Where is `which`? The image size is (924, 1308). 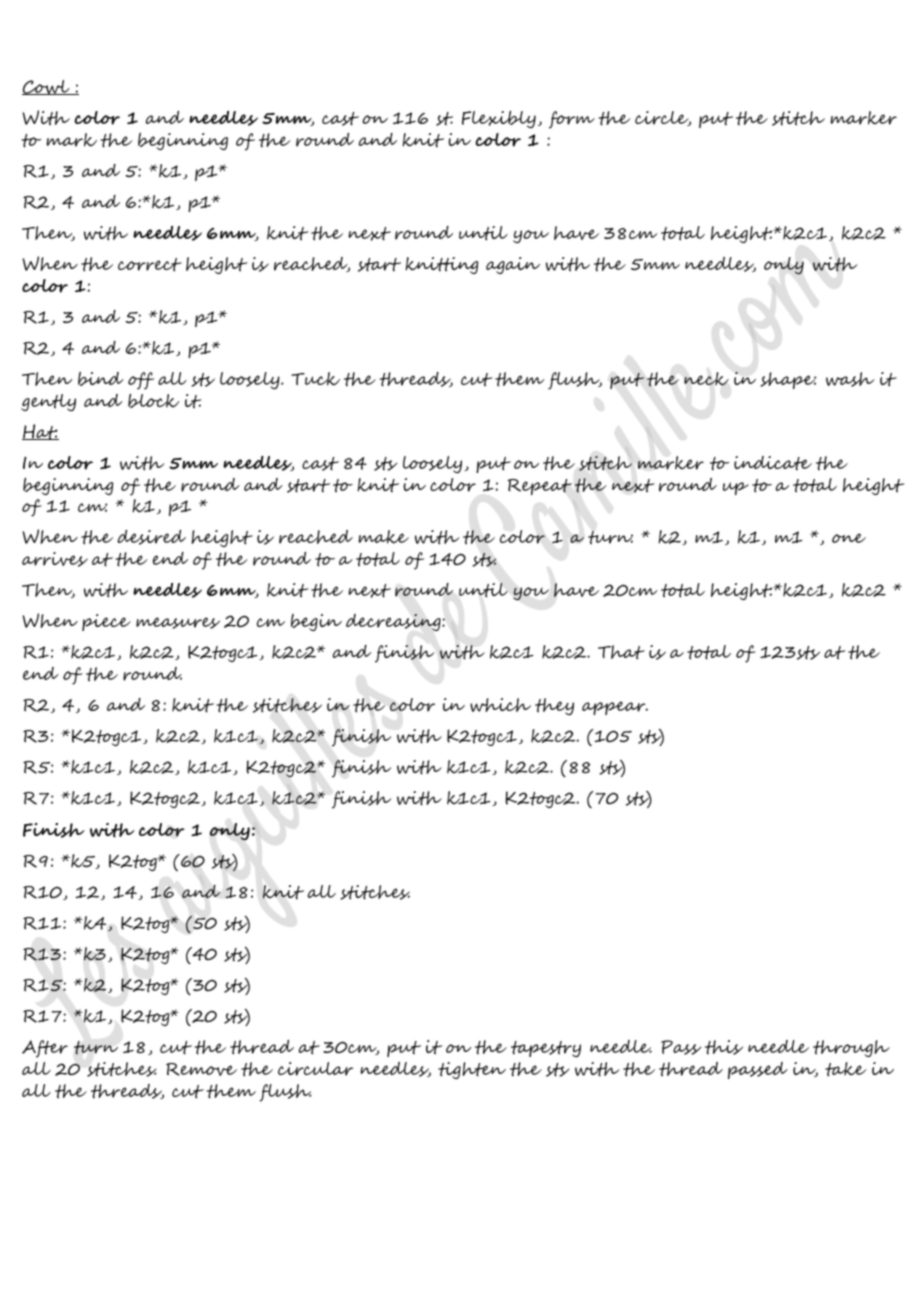 which is located at coordinates (500, 705).
